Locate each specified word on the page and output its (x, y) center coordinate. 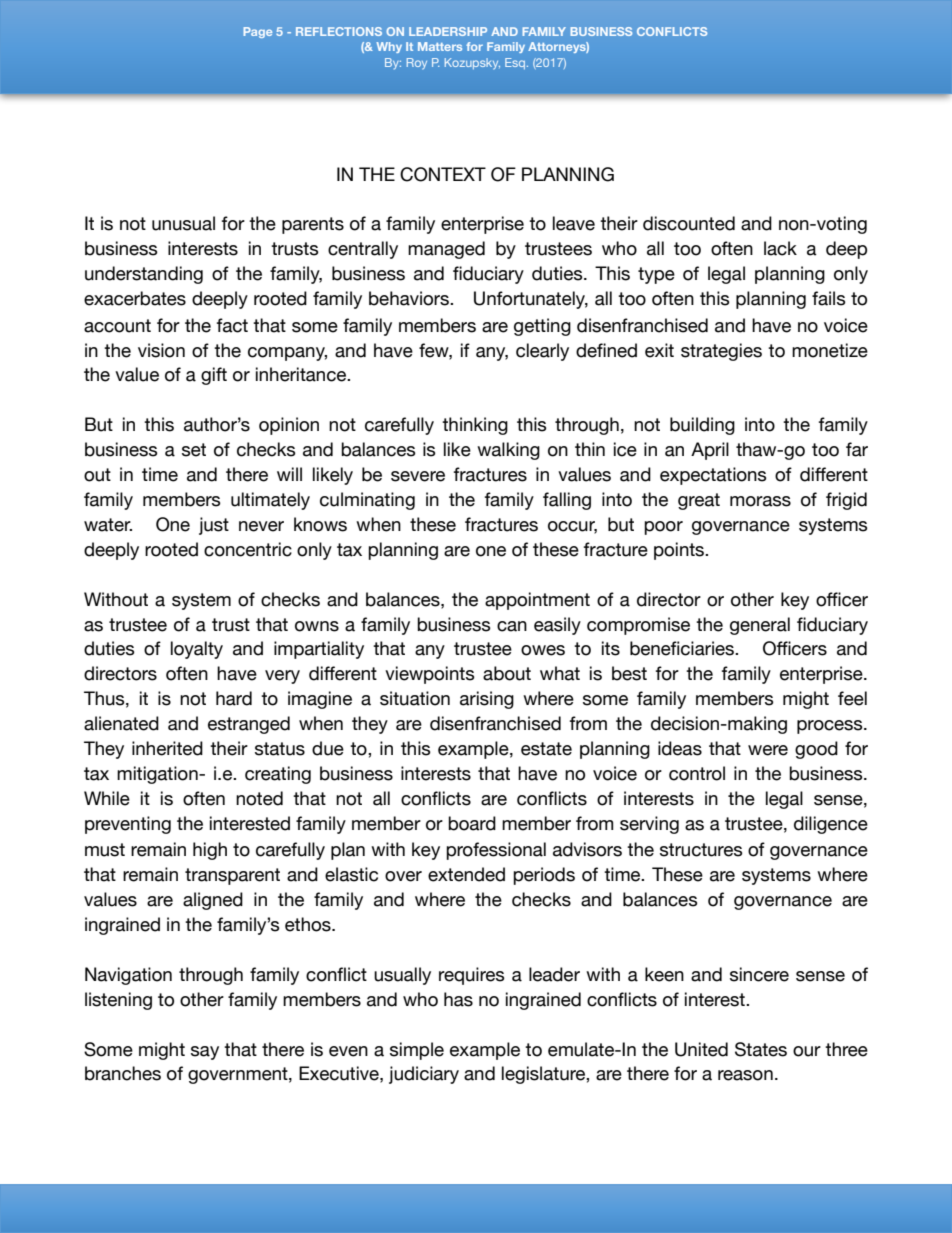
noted (259, 798)
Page (257, 32)
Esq (515, 63)
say (205, 1053)
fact (232, 325)
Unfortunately (531, 300)
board (472, 823)
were (768, 750)
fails (829, 298)
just (214, 526)
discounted (689, 223)
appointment (537, 601)
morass (760, 501)
